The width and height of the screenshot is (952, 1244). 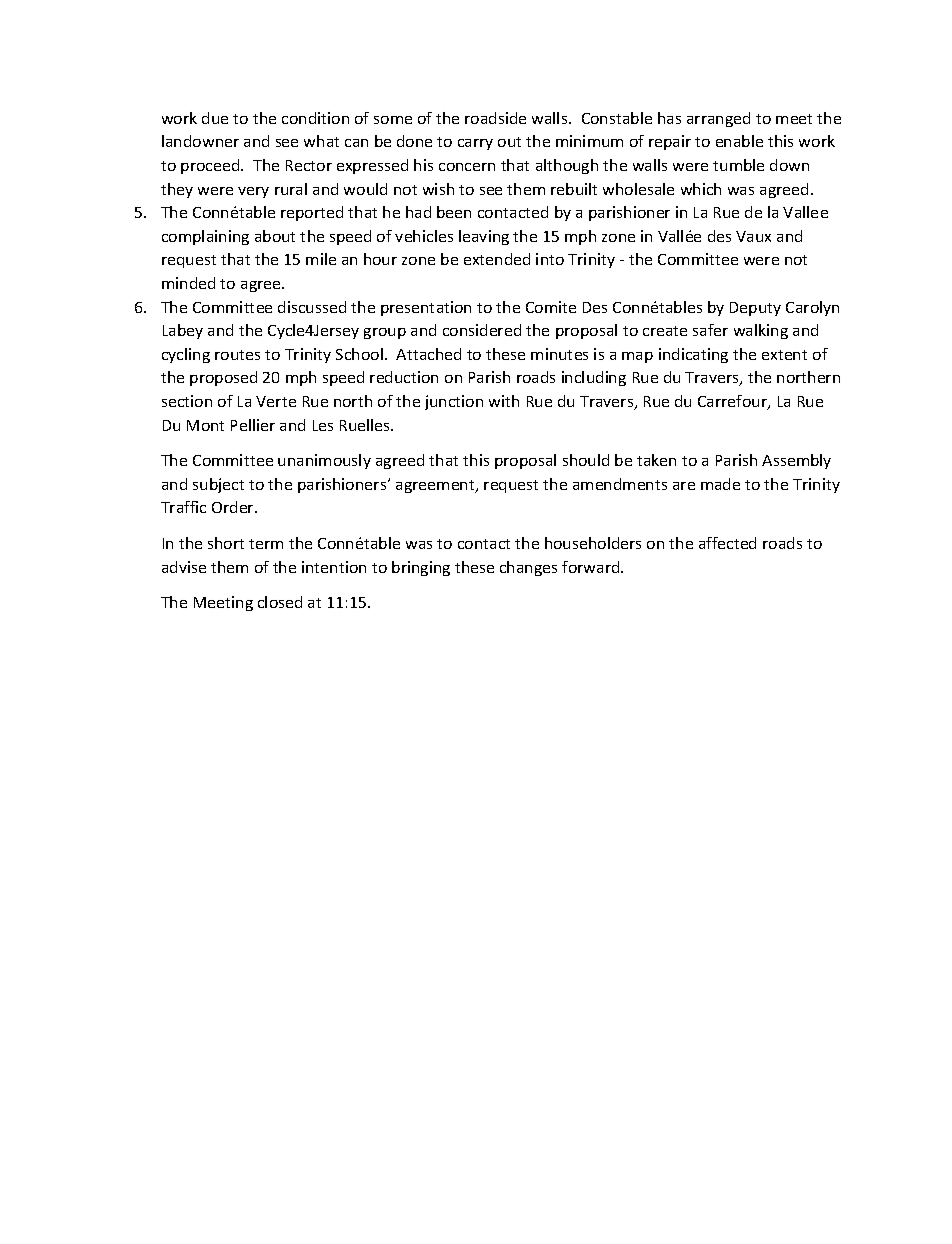 What do you see at coordinates (701, 189) in the screenshot?
I see `which` at bounding box center [701, 189].
